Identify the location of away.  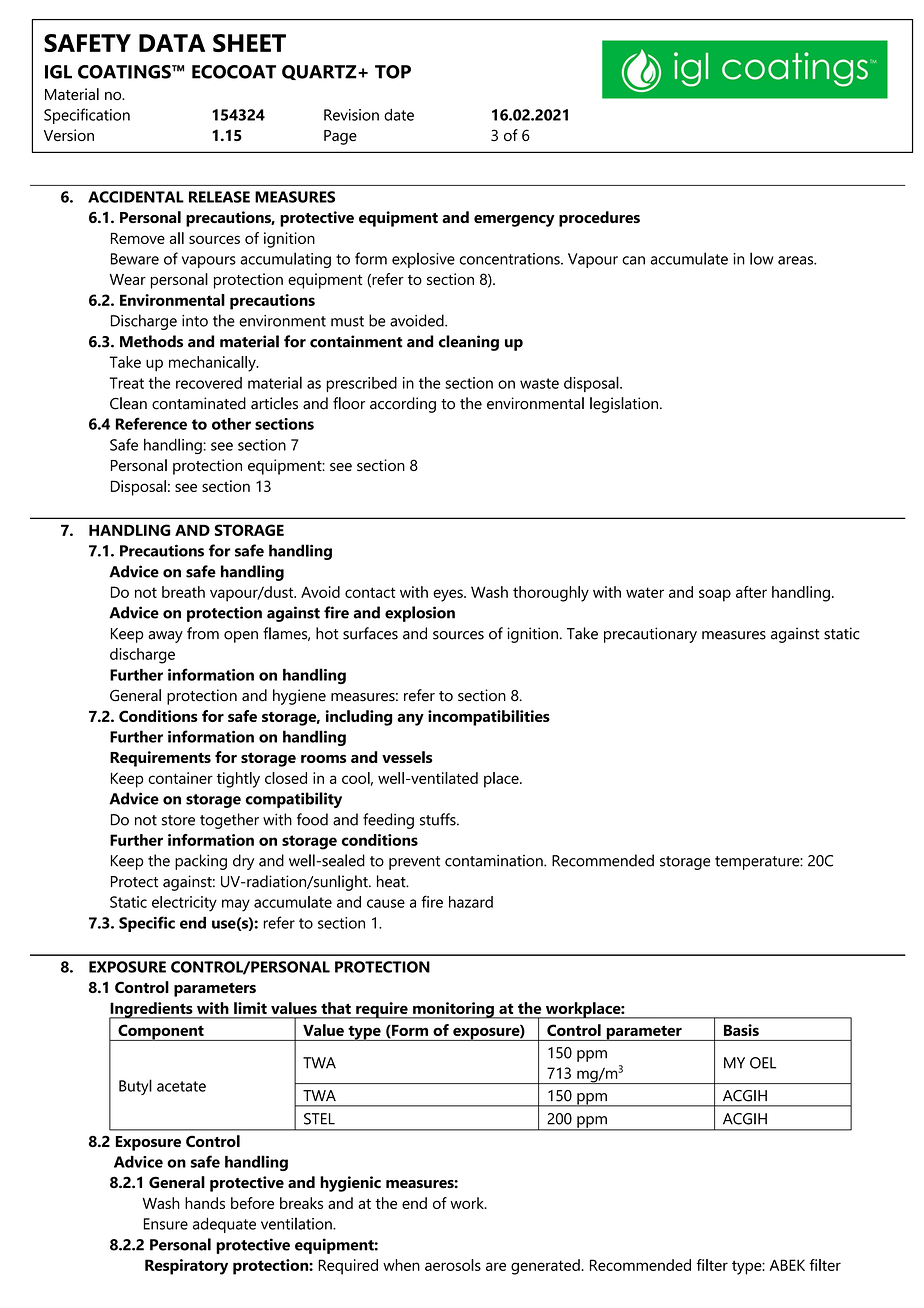
(165, 637).
